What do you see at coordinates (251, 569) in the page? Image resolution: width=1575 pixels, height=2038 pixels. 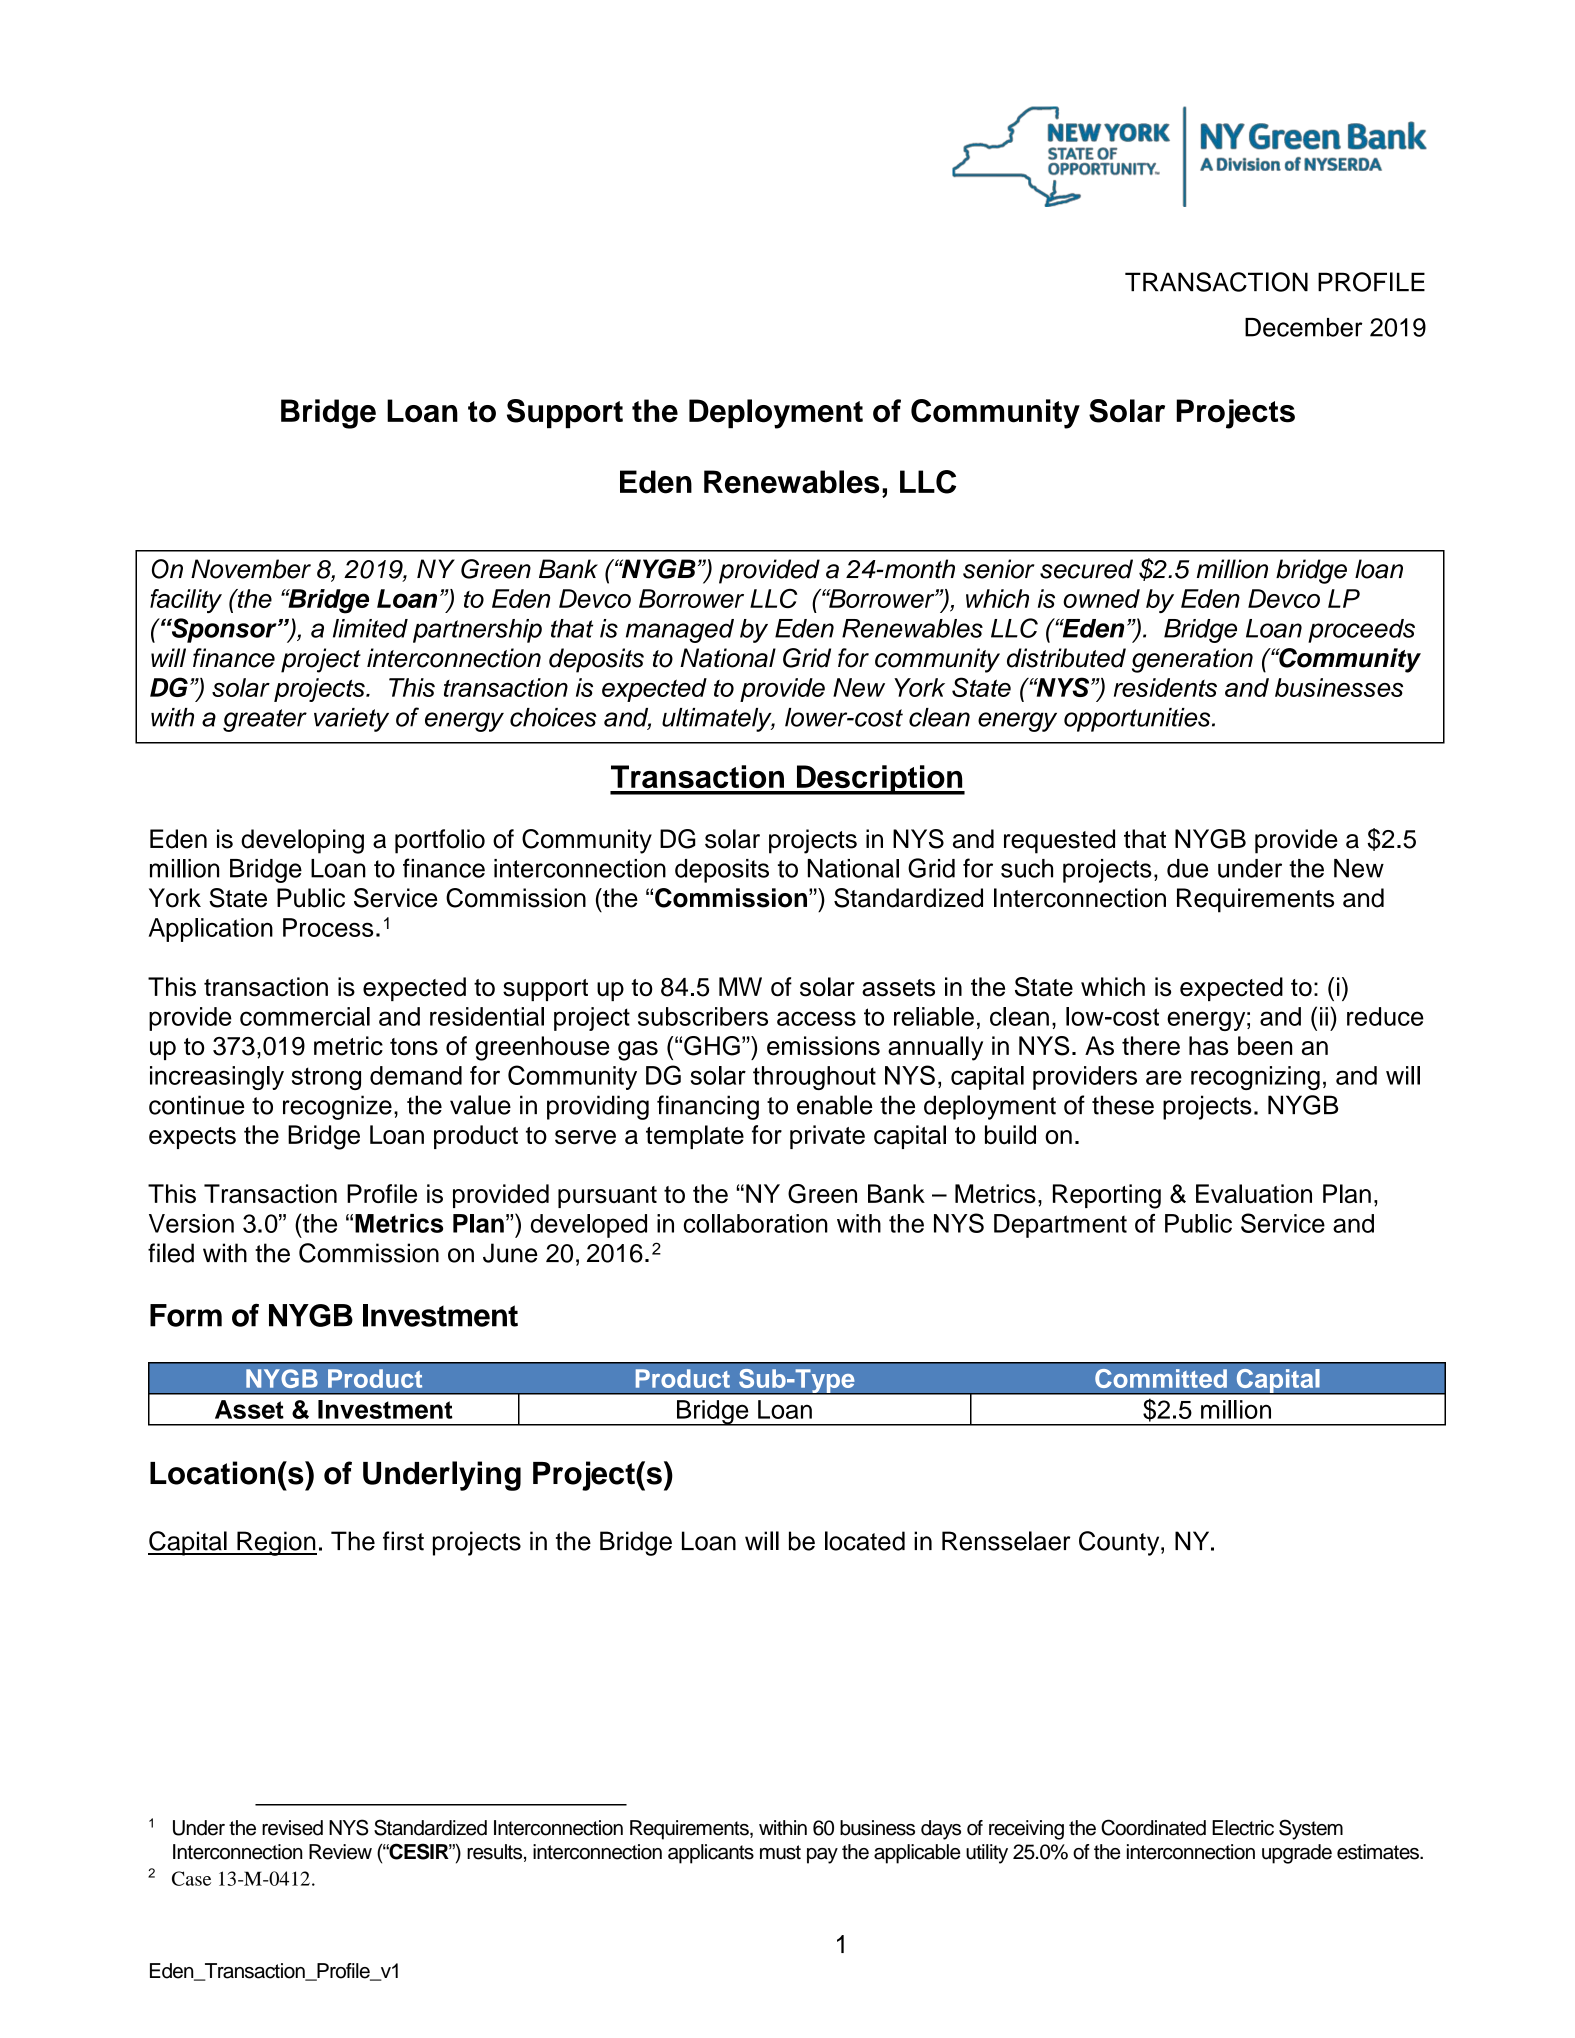 I see `November` at bounding box center [251, 569].
